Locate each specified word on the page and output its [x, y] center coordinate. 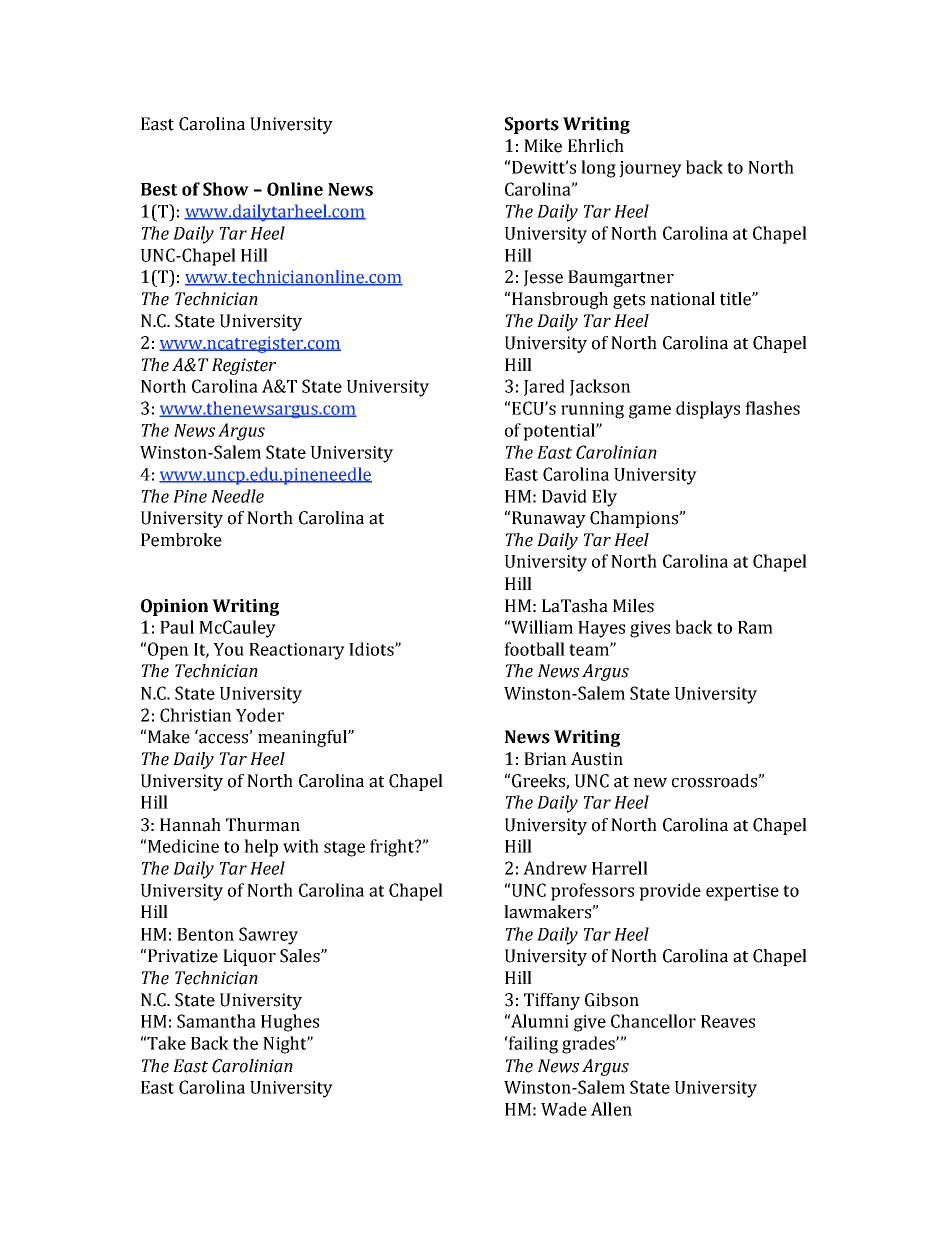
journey [650, 169]
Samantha [216, 1021]
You [228, 649]
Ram [755, 627]
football [534, 649]
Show [226, 189]
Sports [532, 125]
